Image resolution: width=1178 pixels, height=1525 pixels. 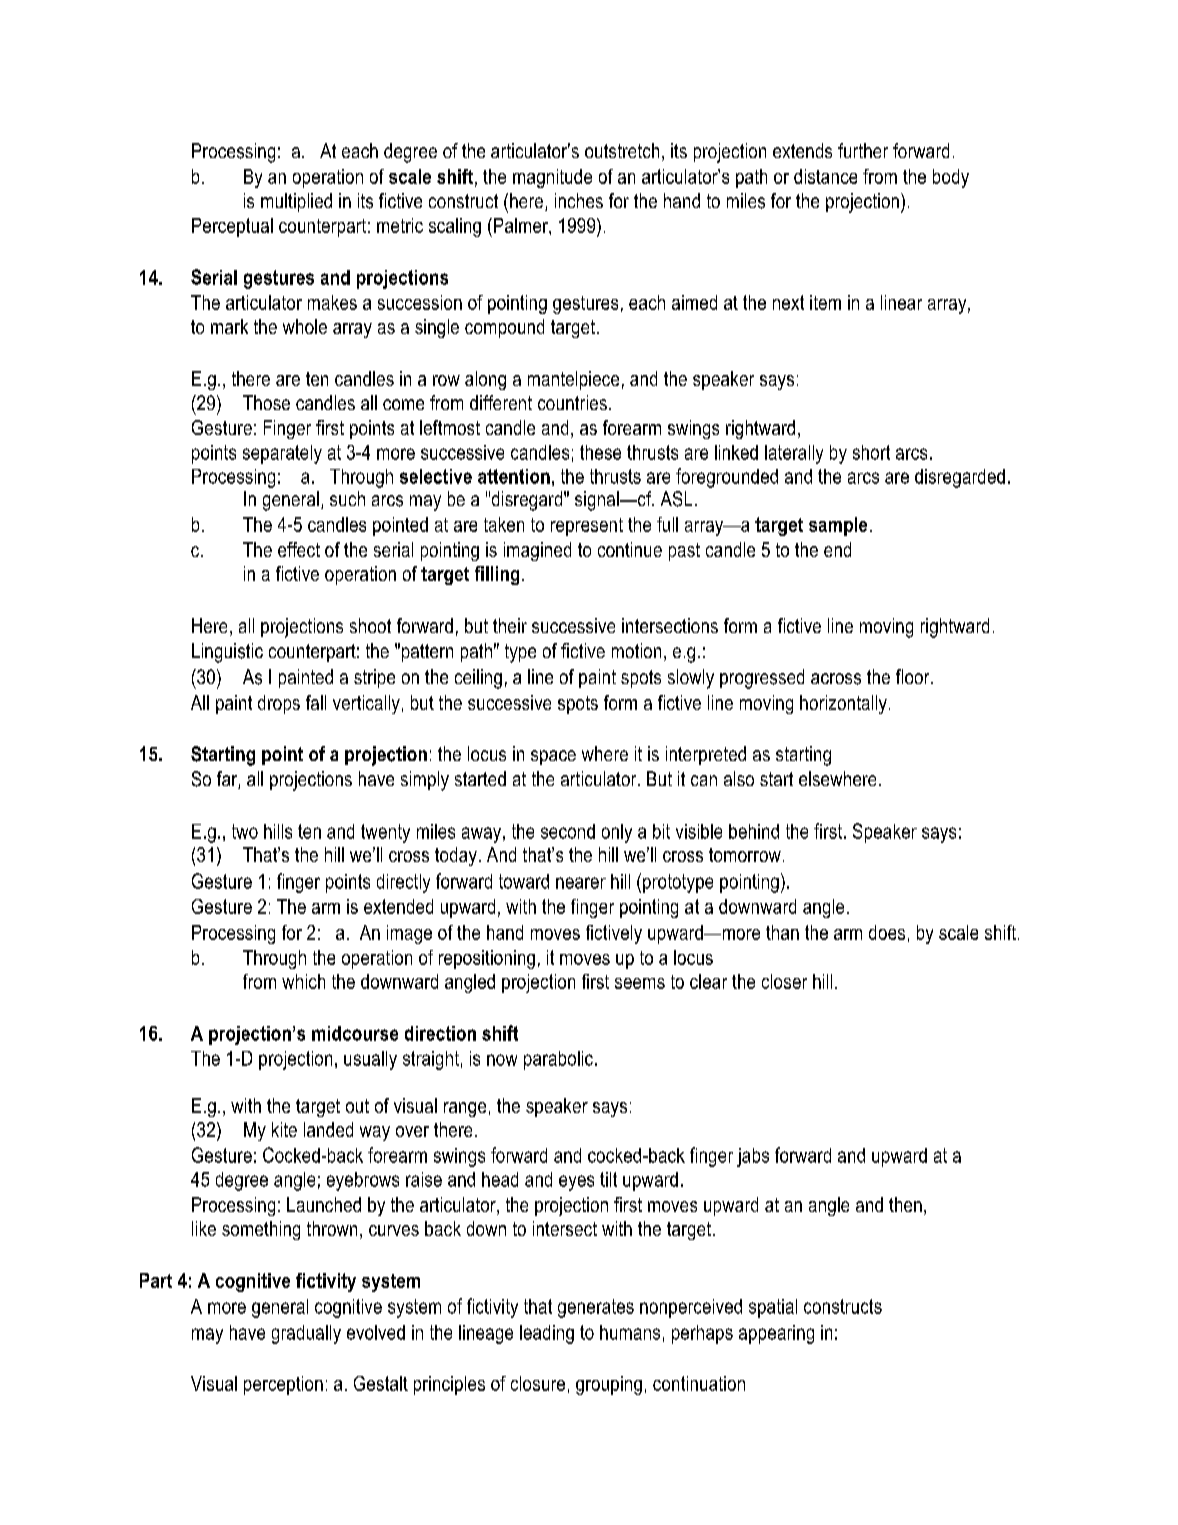 What do you see at coordinates (306, 1334) in the screenshot?
I see `gradually` at bounding box center [306, 1334].
